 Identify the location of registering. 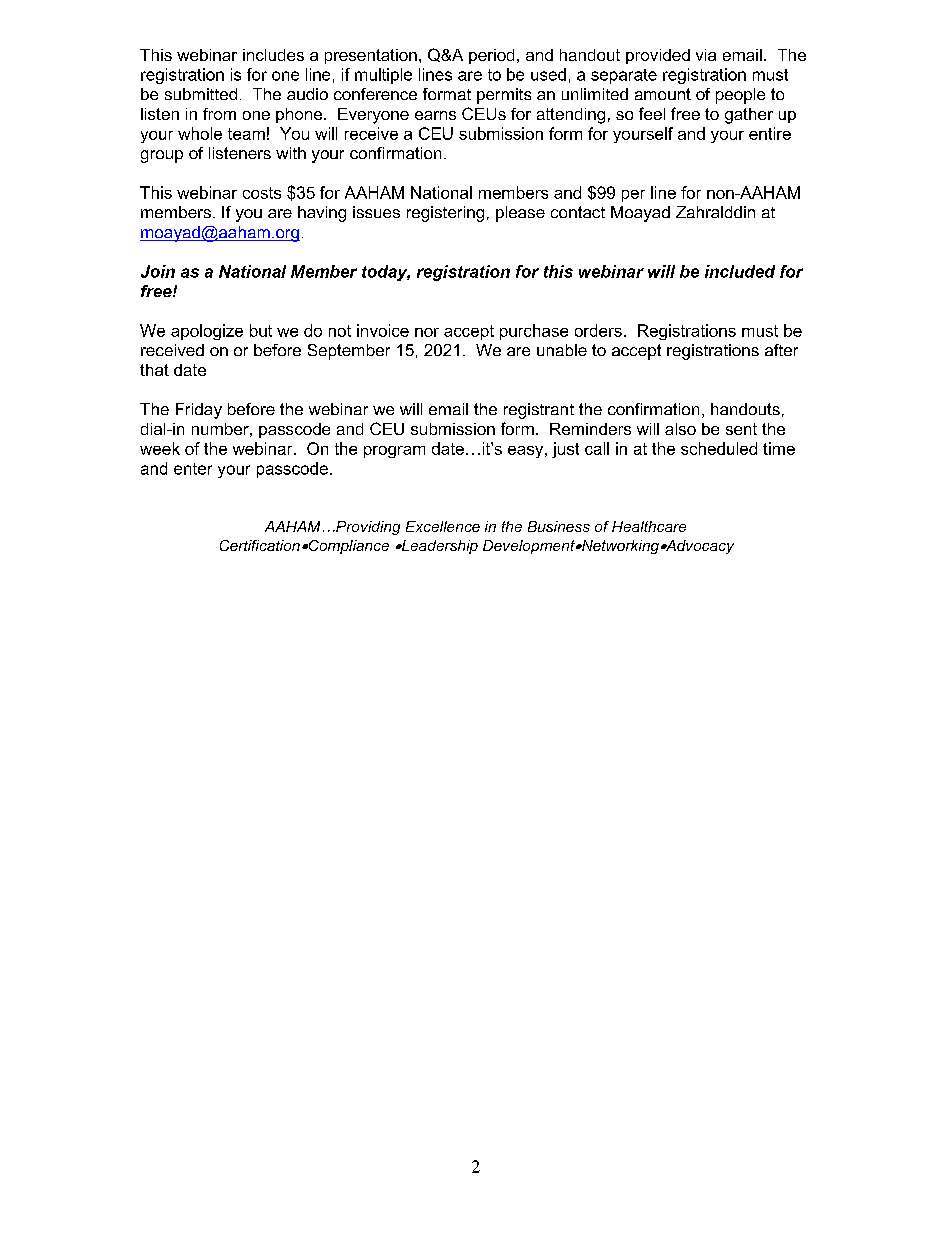
(445, 214).
